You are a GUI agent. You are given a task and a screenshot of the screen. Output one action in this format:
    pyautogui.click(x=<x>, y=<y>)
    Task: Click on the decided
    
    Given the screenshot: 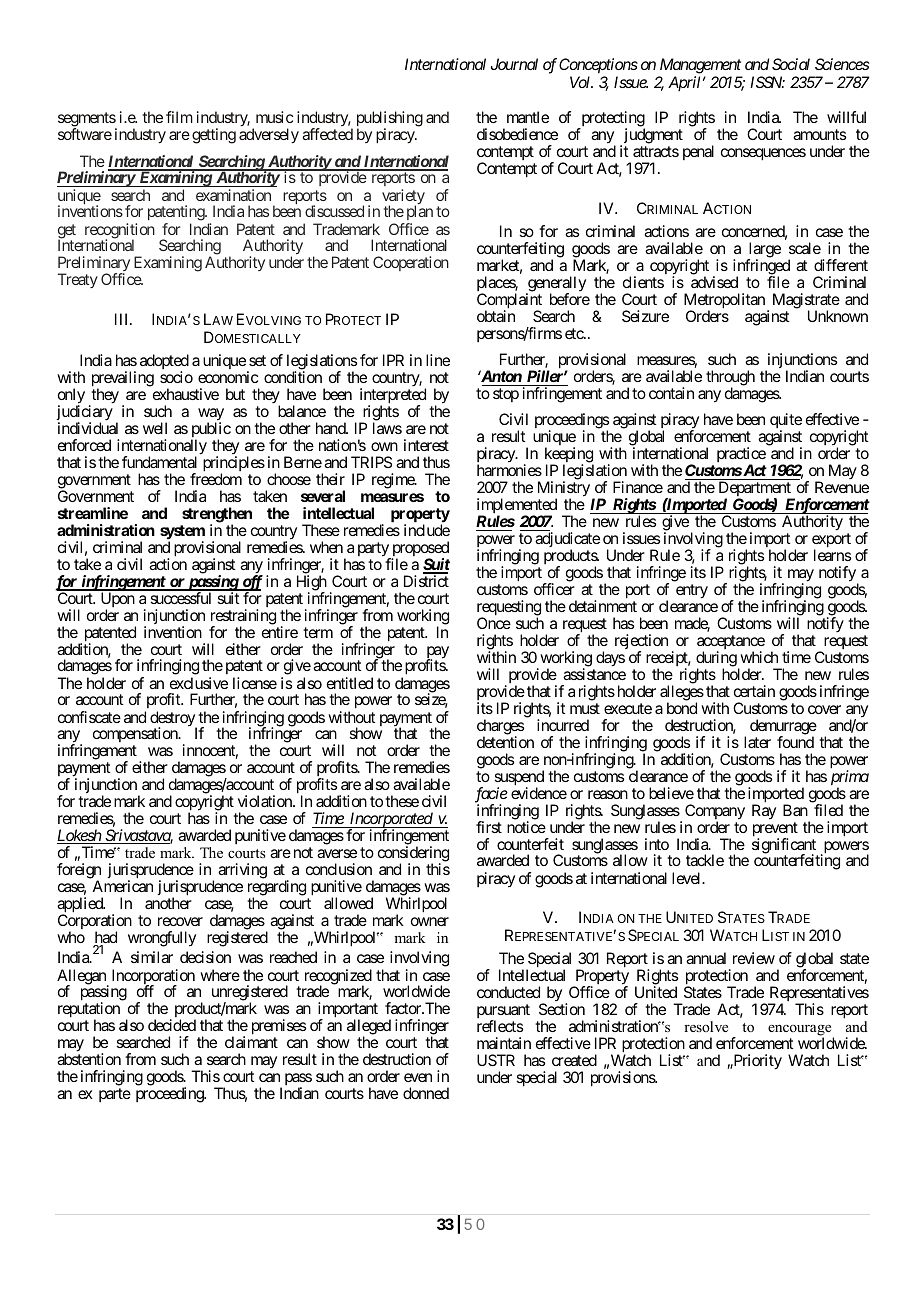 What is the action you would take?
    pyautogui.click(x=172, y=1025)
